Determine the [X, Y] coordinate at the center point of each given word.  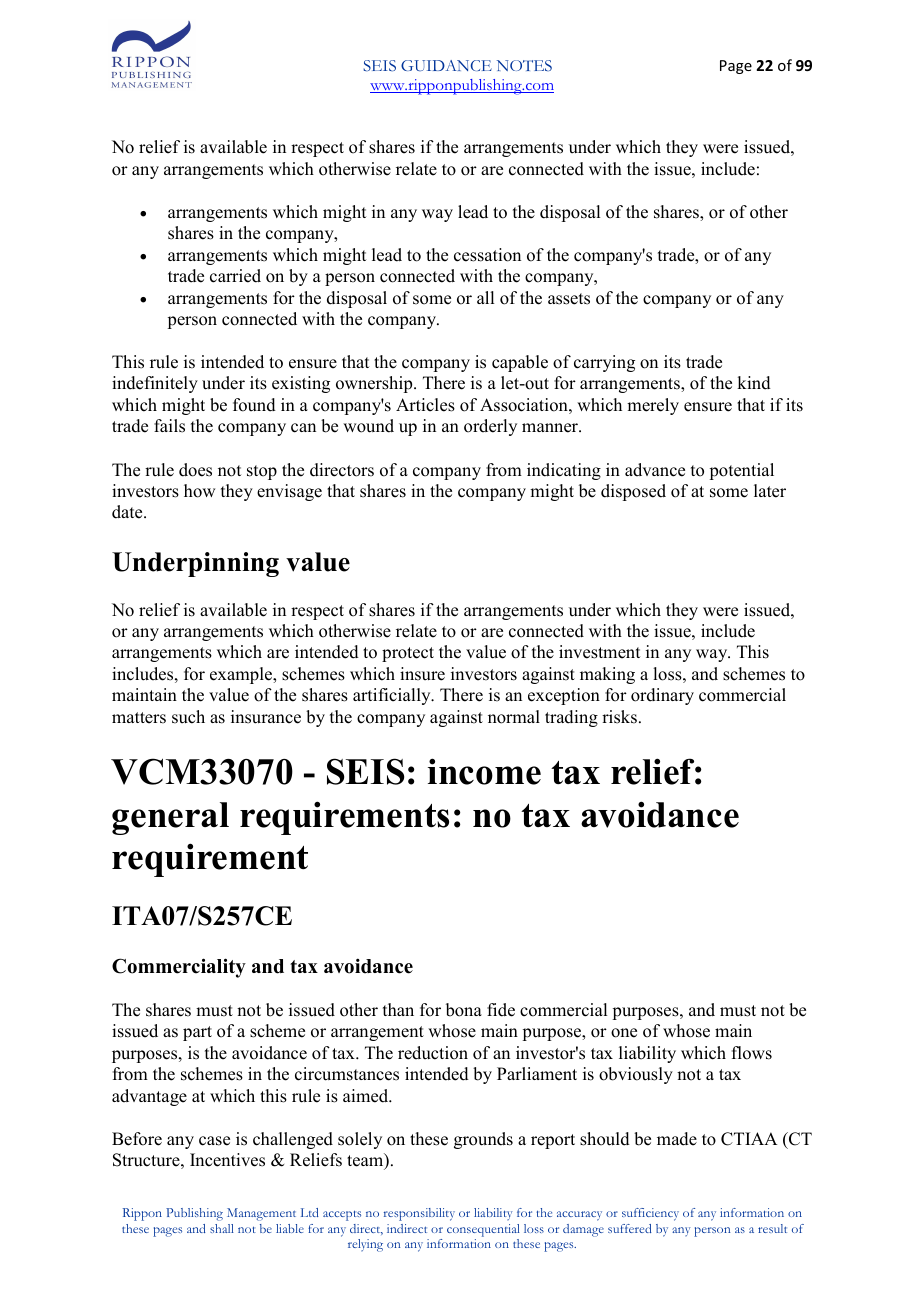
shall [222, 1228]
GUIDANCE [446, 65]
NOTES [524, 65]
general [170, 818]
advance [655, 470]
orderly [490, 427]
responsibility [419, 1214]
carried [235, 276]
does [195, 470]
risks [619, 717]
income [484, 771]
